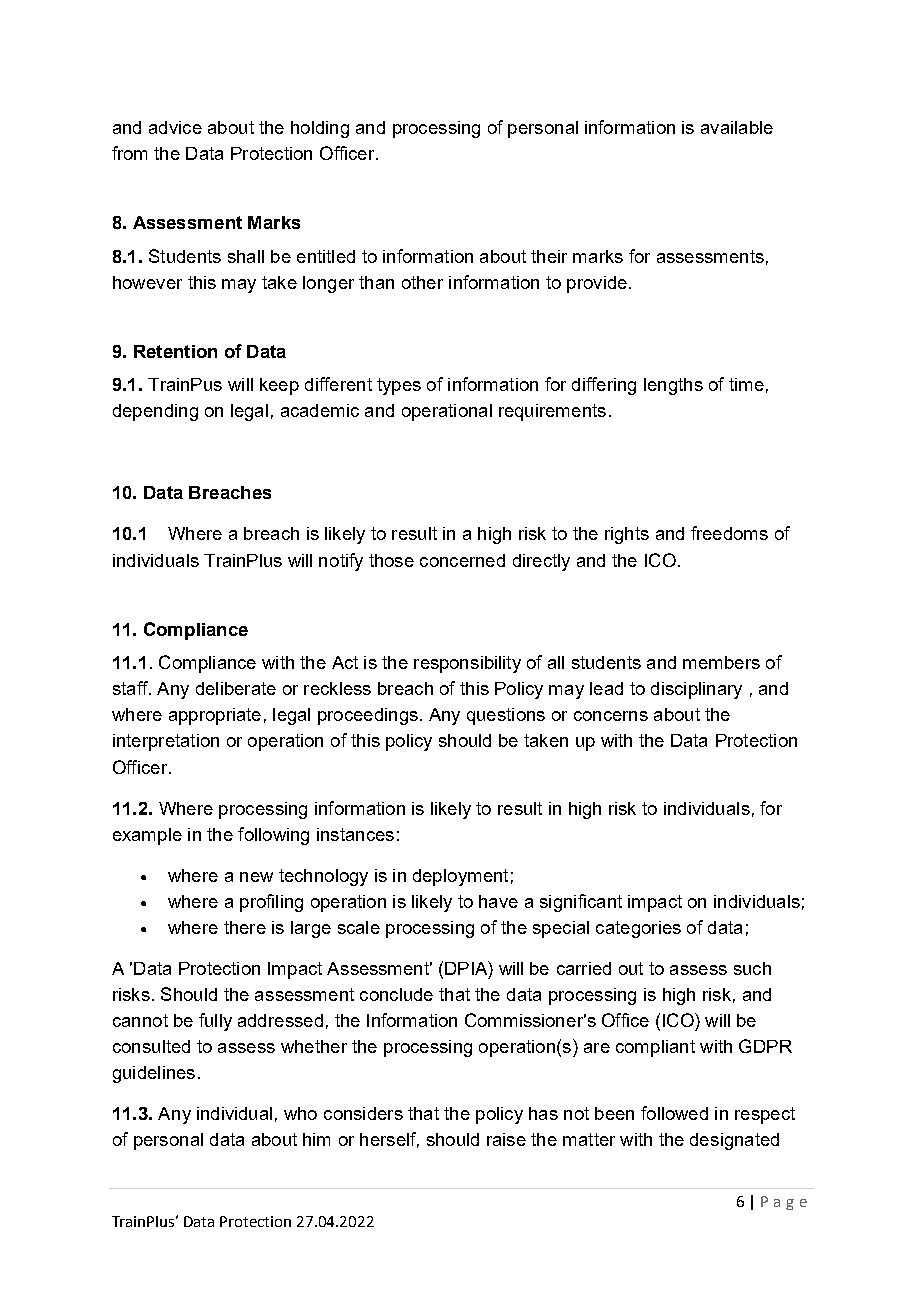 The image size is (924, 1308). I want to click on responsibility, so click(467, 664).
